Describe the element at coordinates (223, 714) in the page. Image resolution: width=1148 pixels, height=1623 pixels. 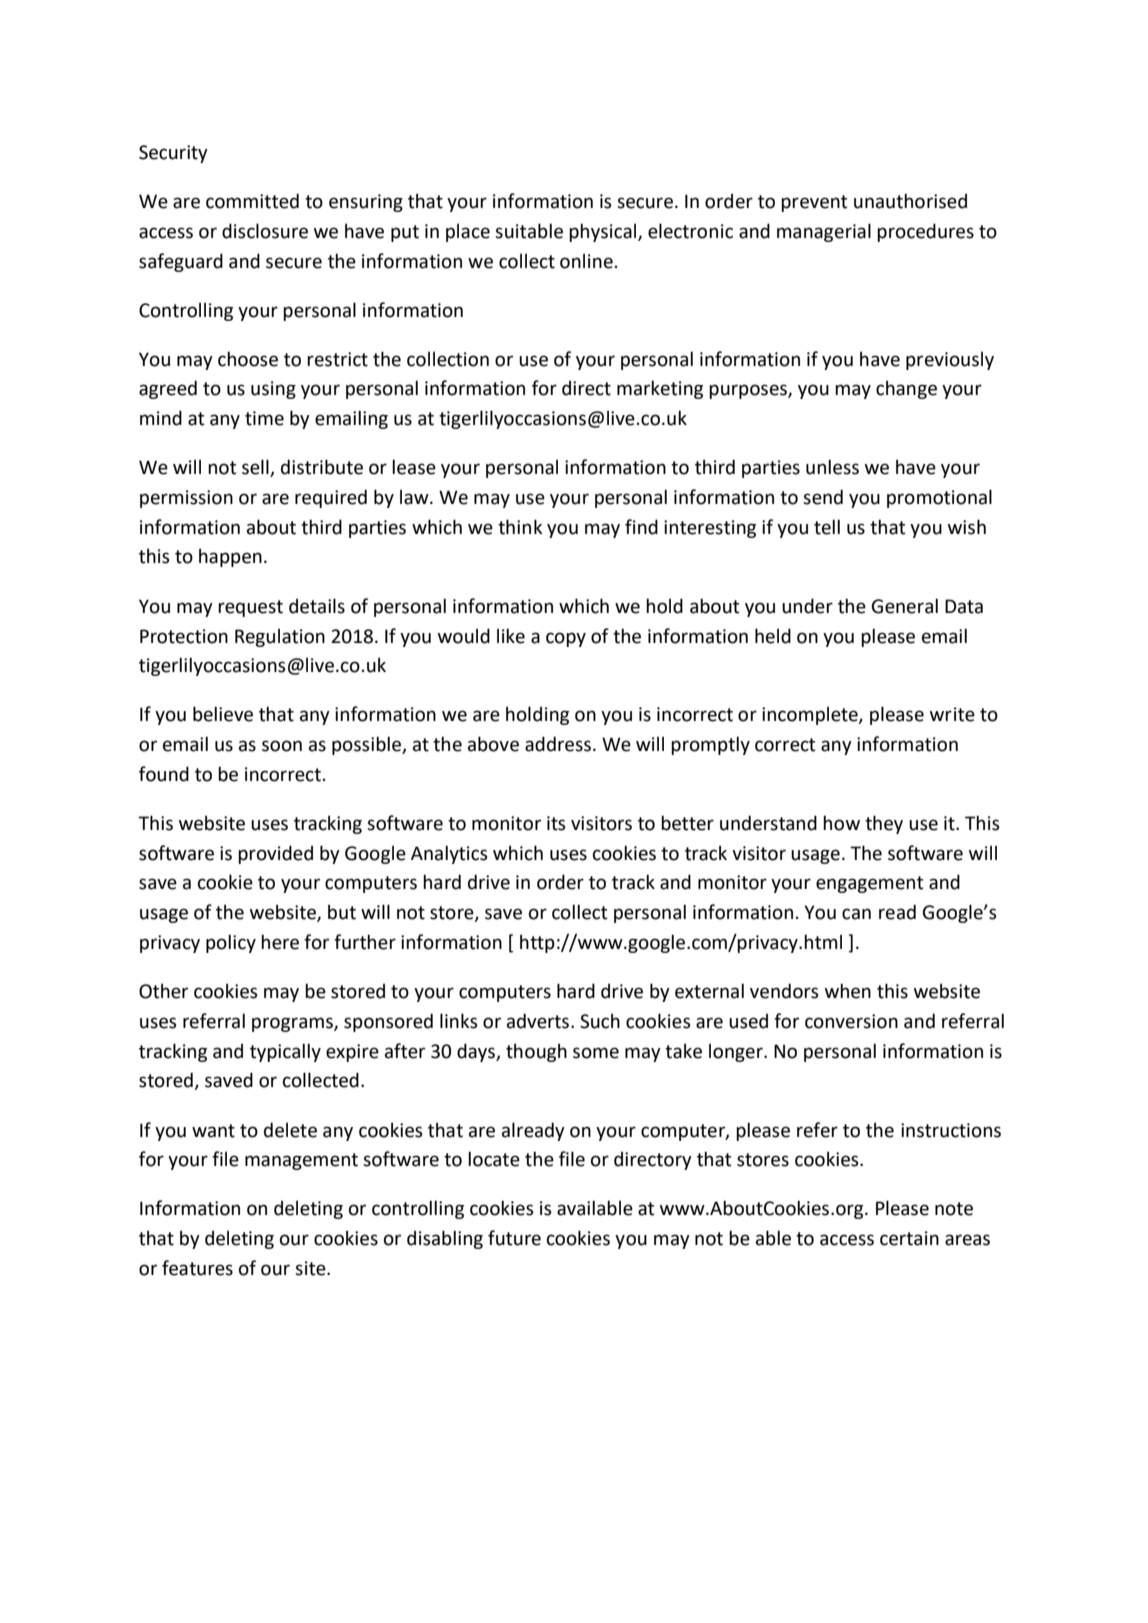
I see `believe` at that location.
